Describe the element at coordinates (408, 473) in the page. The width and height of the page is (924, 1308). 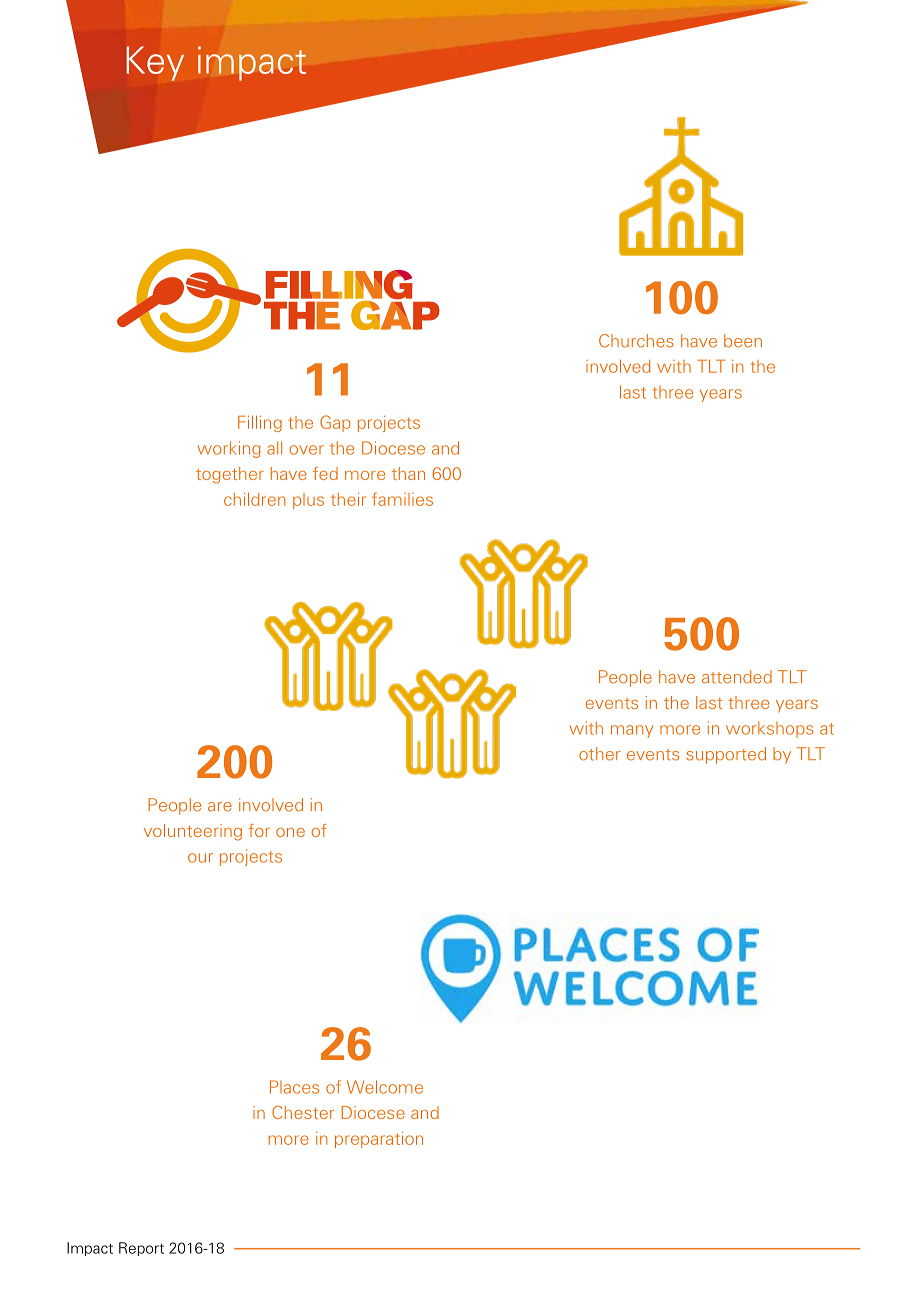
I see `than` at that location.
